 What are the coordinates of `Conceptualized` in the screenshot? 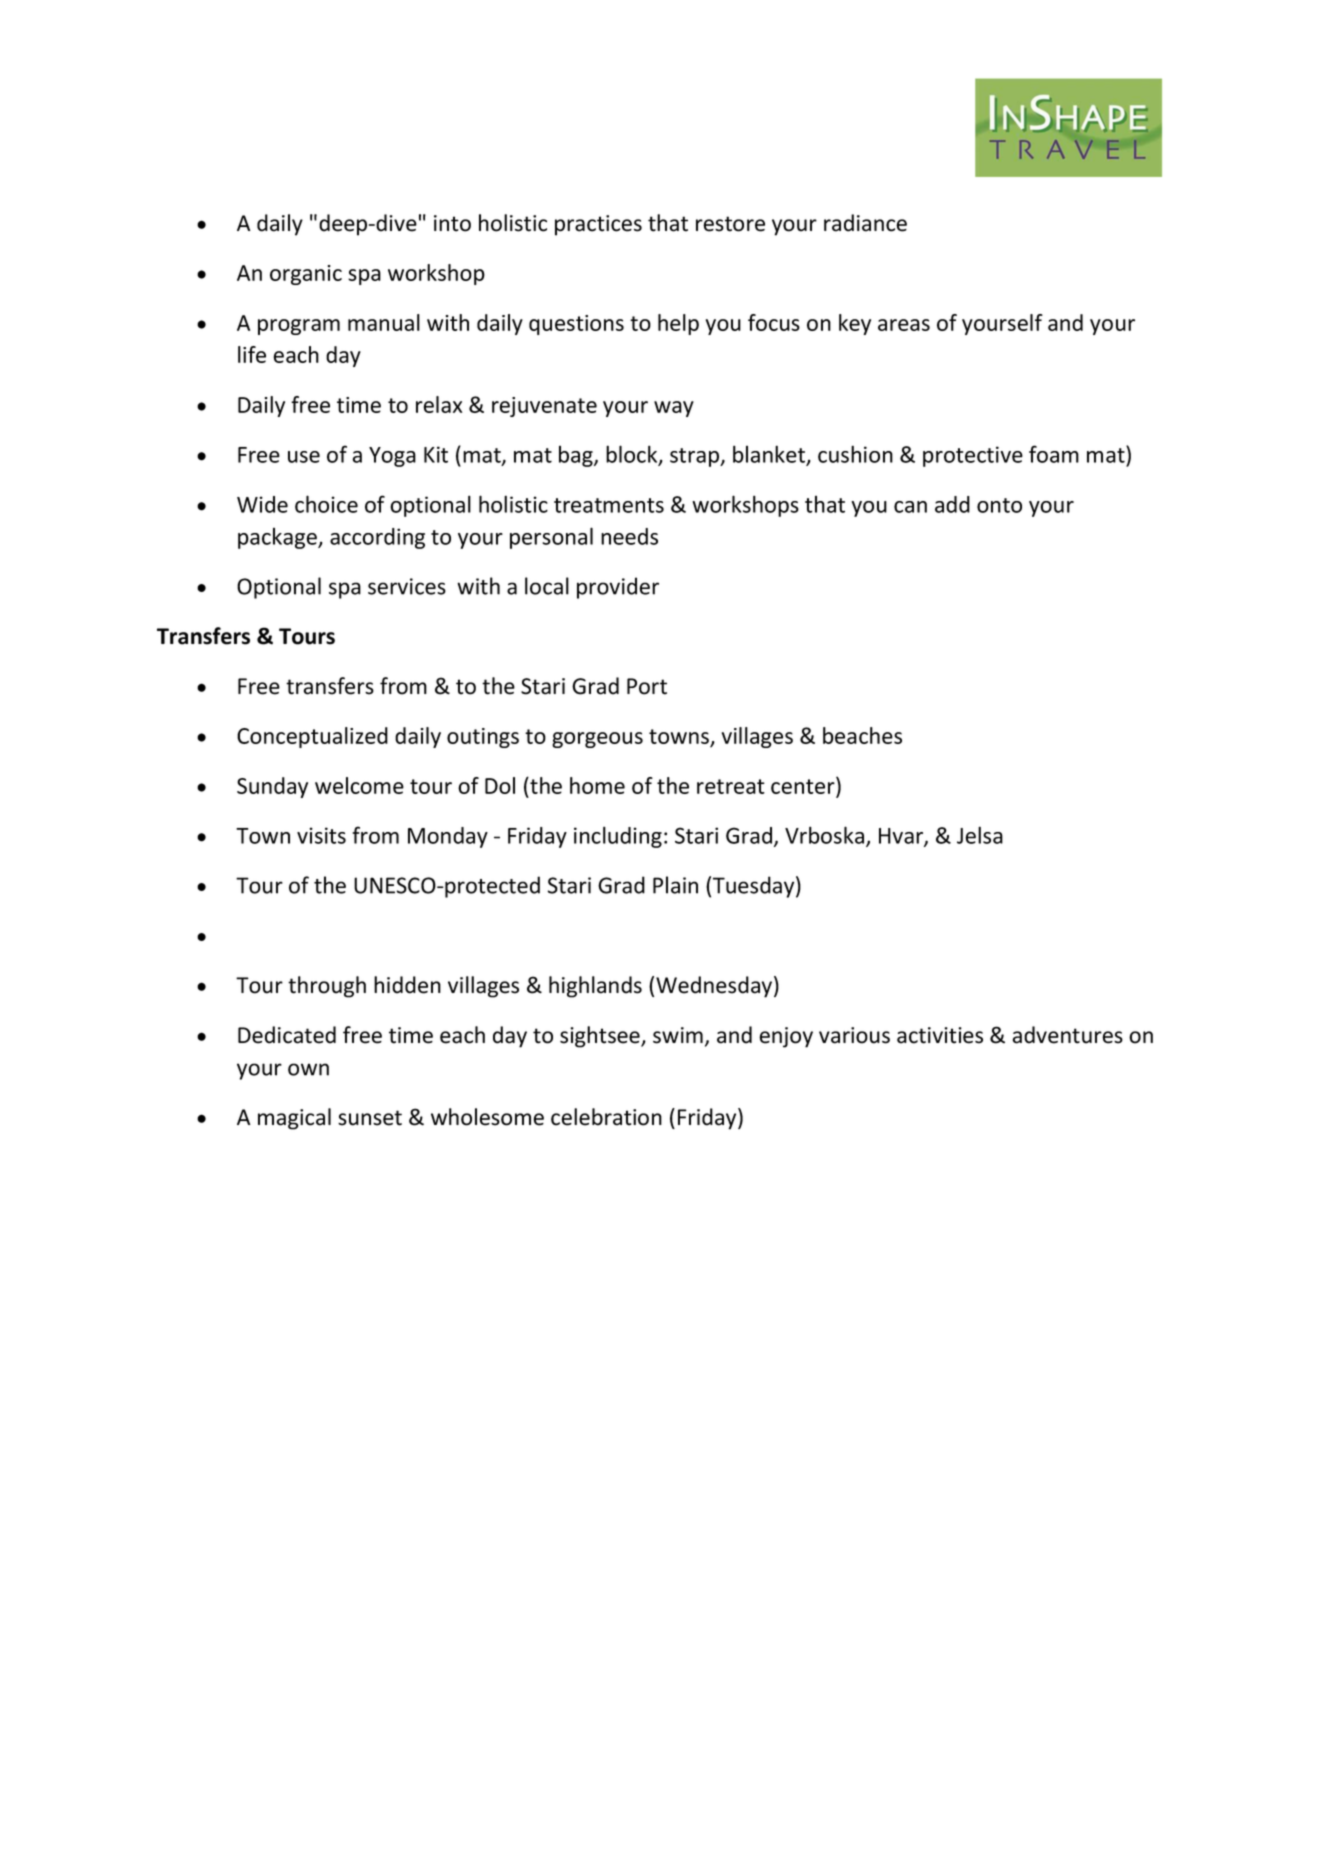 It's located at (312, 737).
